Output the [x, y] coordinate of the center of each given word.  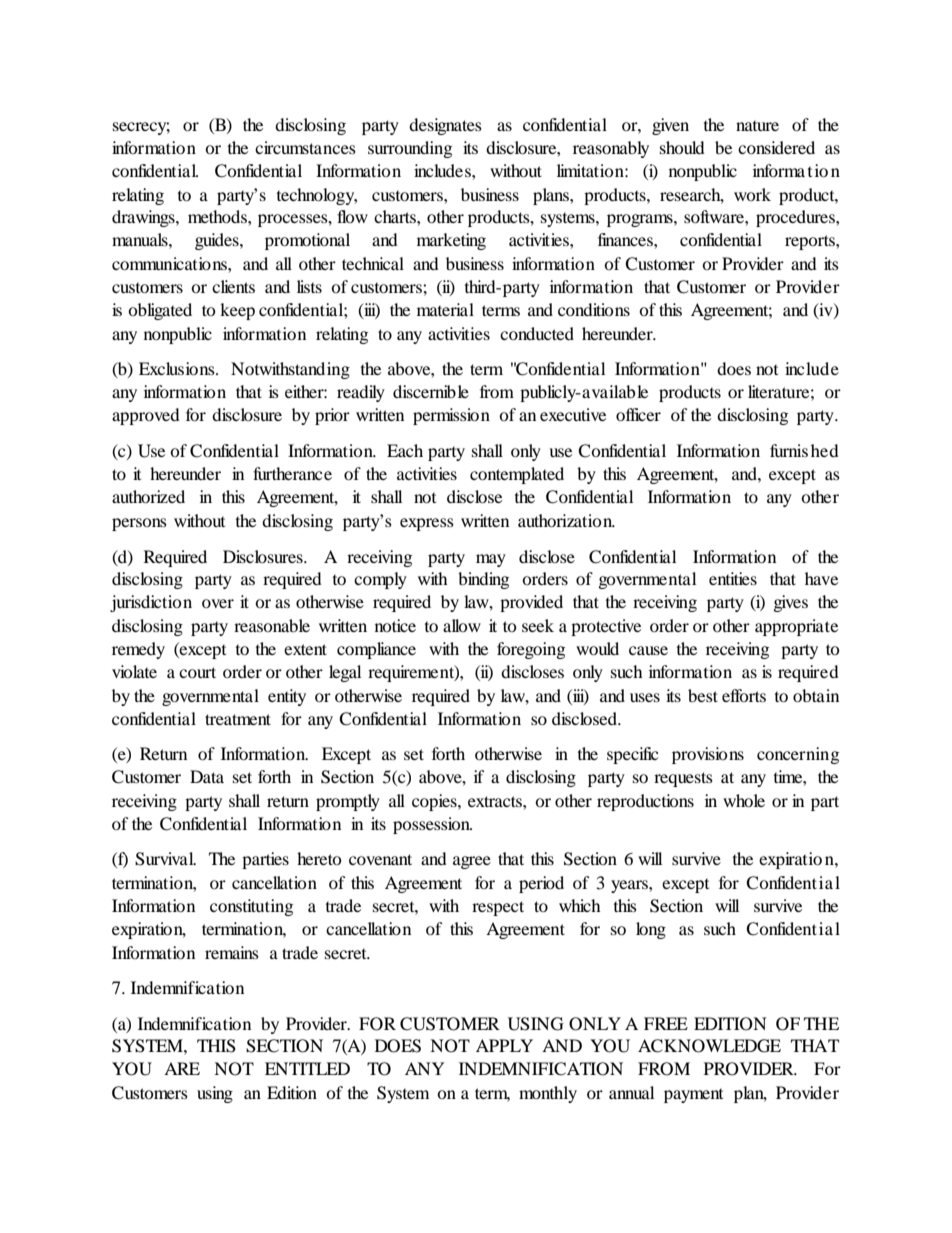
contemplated [517, 475]
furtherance [292, 473]
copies [435, 802]
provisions [708, 755]
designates [445, 126]
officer [638, 414]
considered [776, 147]
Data [207, 776]
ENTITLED [307, 1068]
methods [218, 216]
